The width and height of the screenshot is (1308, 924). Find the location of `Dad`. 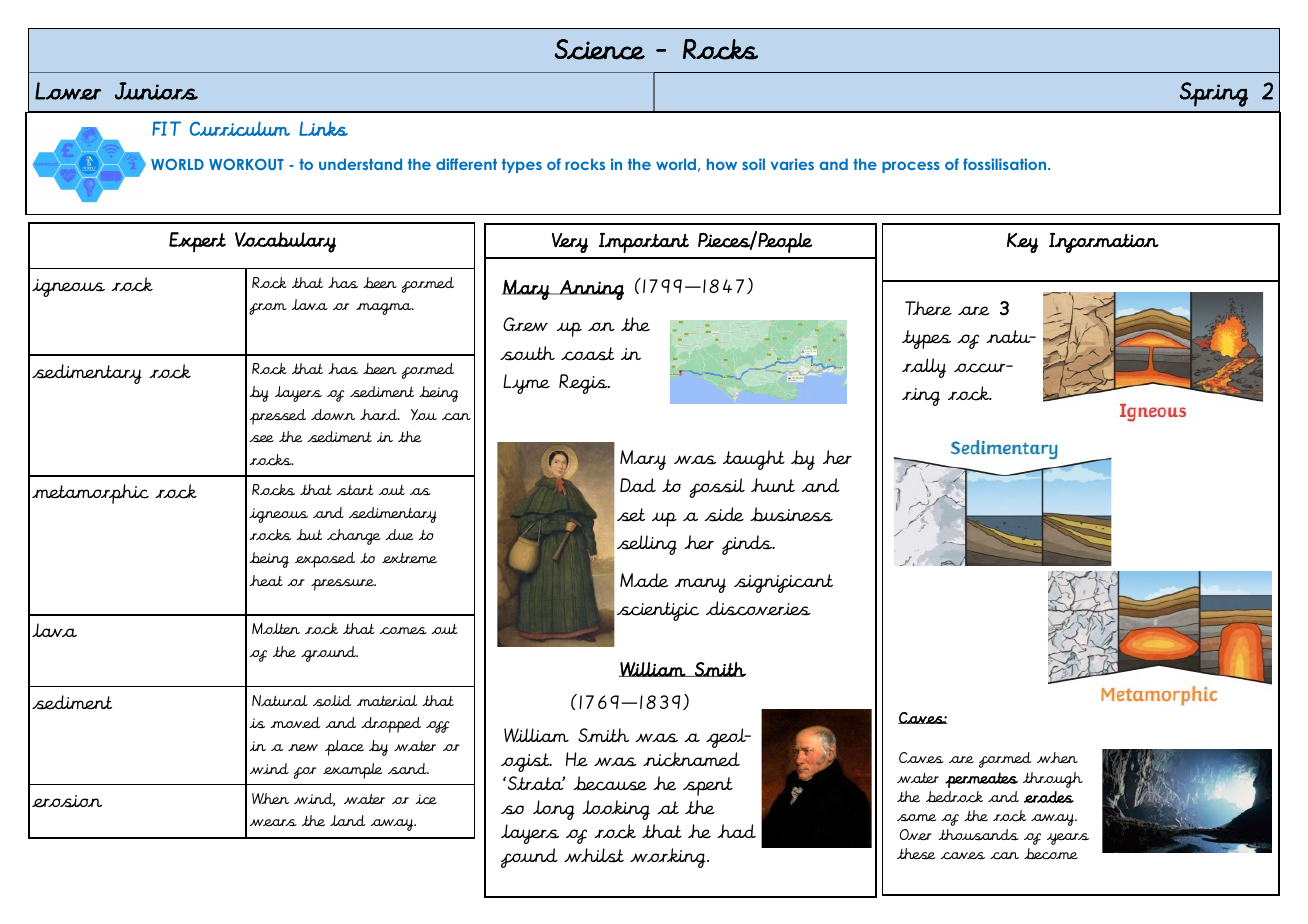

Dad is located at coordinates (638, 485).
